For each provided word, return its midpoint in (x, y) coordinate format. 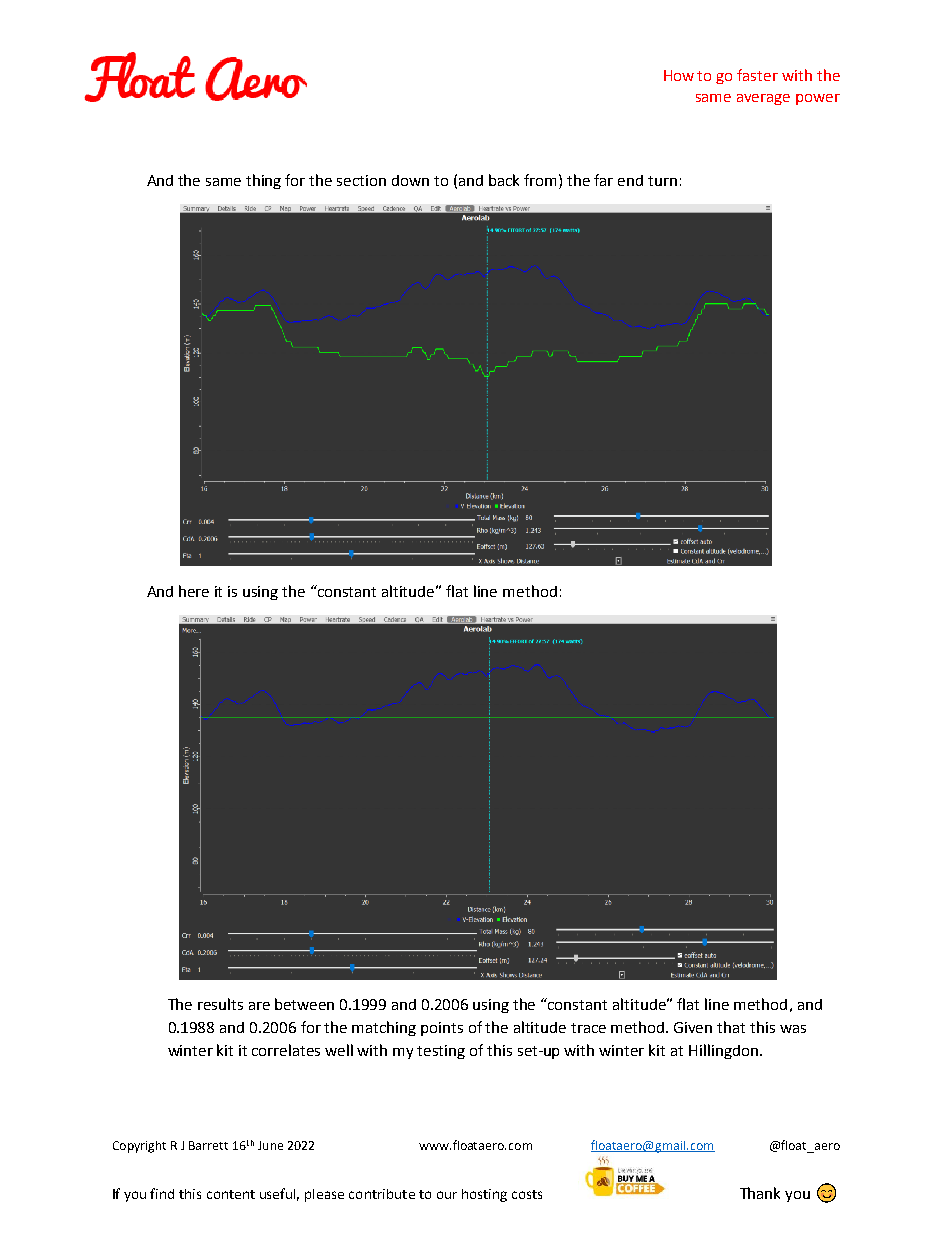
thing (263, 181)
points (442, 1029)
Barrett (208, 1145)
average (763, 99)
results (220, 1004)
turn (662, 181)
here (194, 591)
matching (384, 1028)
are (259, 1006)
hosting (484, 1195)
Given (693, 1027)
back (504, 180)
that (731, 1027)
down (410, 180)
